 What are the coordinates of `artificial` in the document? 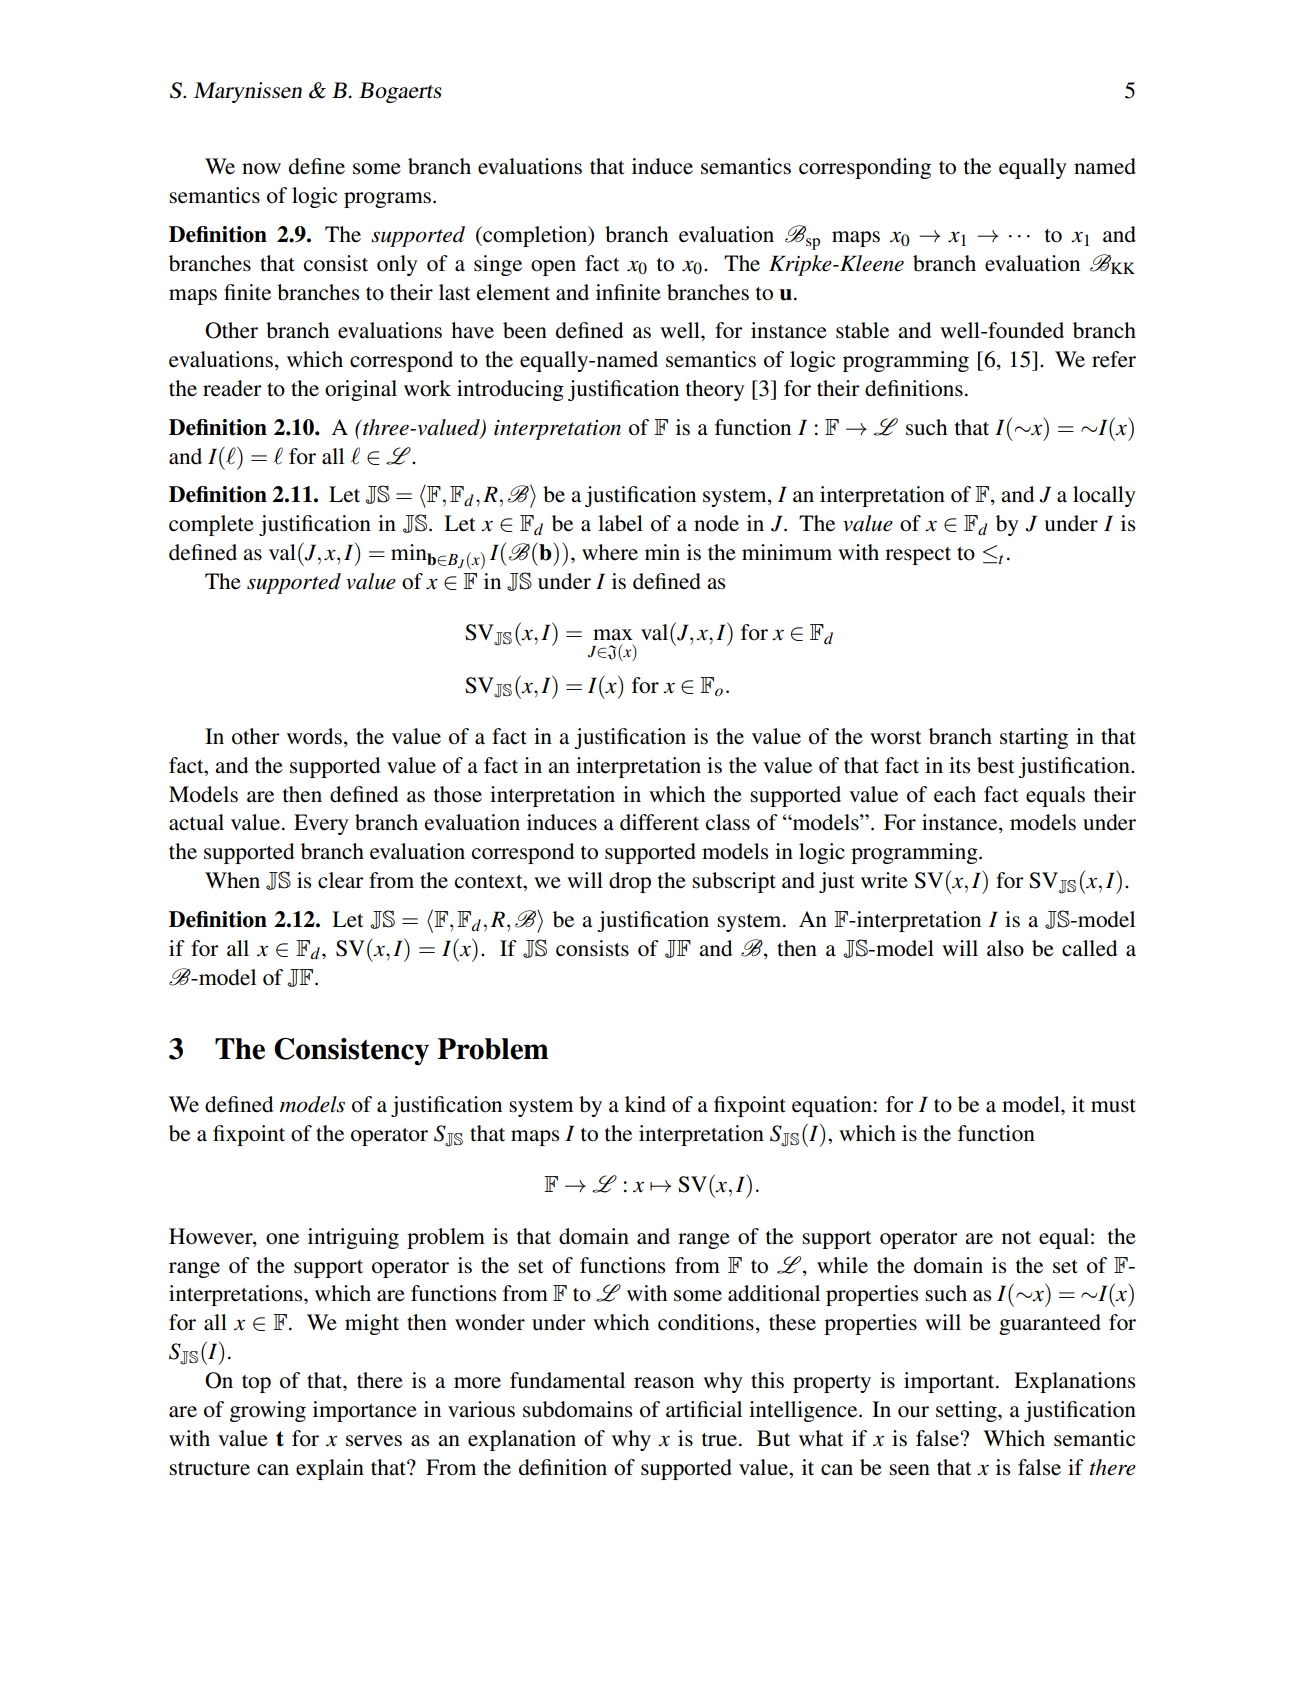 It's located at (704, 1409).
